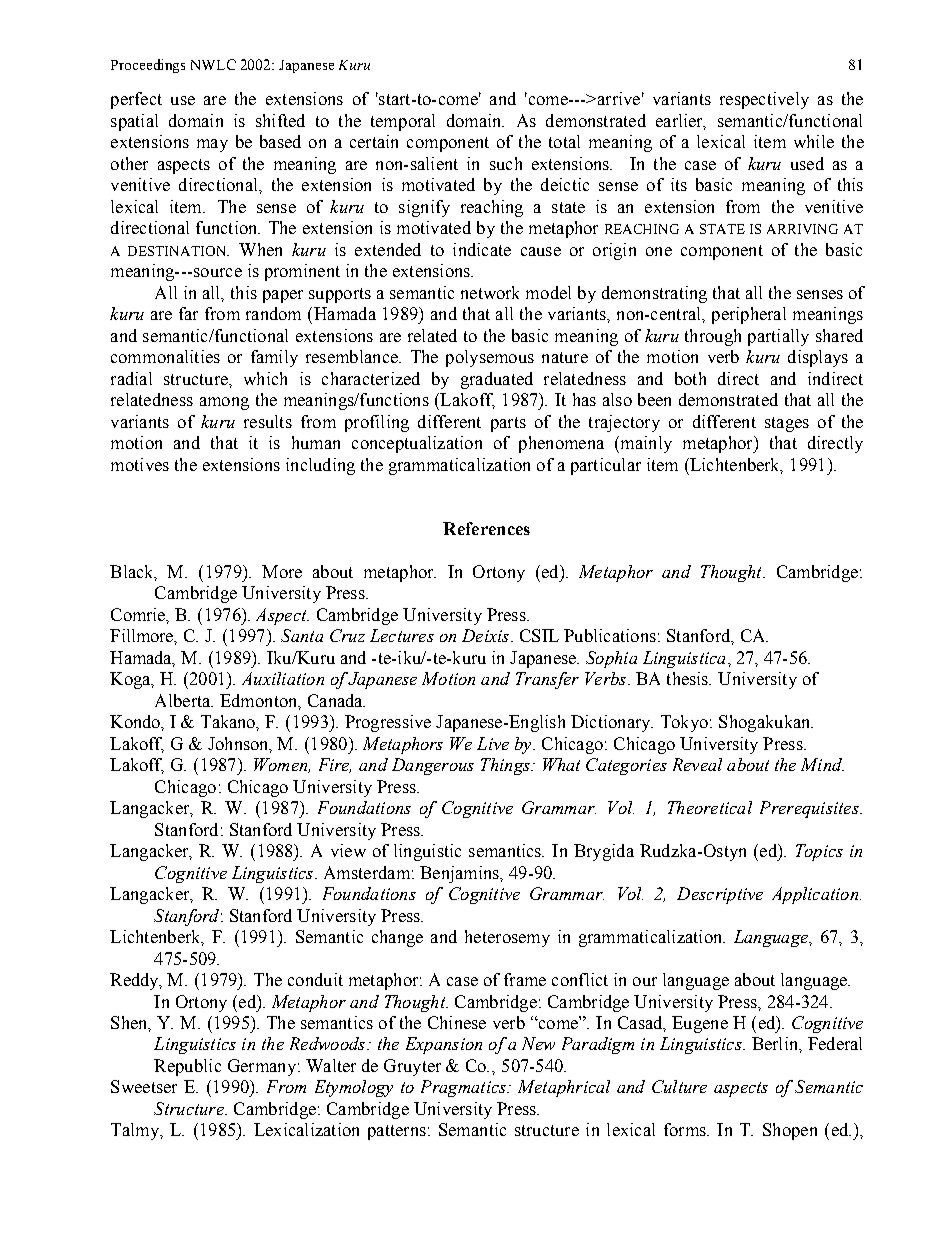 The width and height of the screenshot is (952, 1233). I want to click on Santa, so click(302, 635).
